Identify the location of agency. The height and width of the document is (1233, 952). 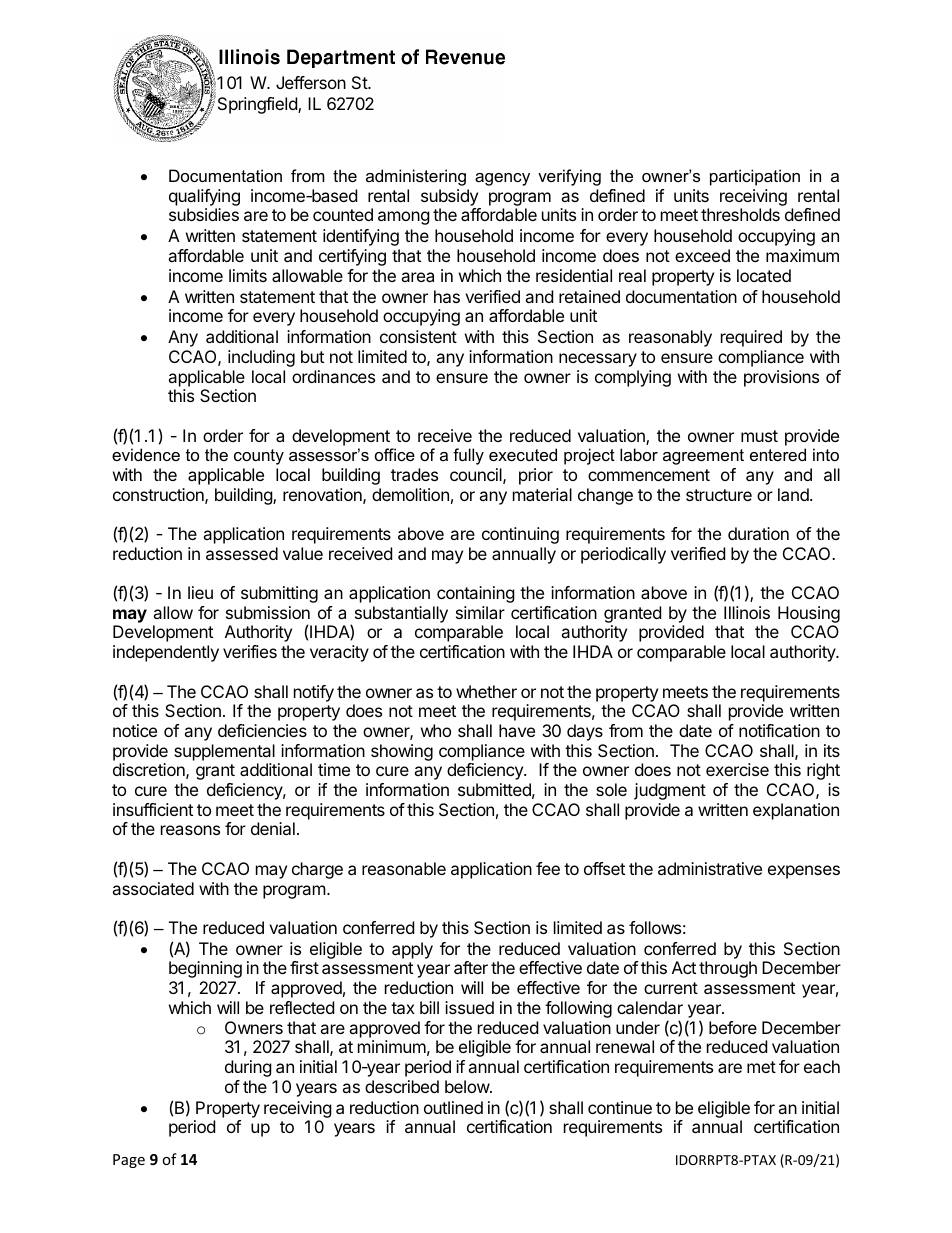
(502, 179).
